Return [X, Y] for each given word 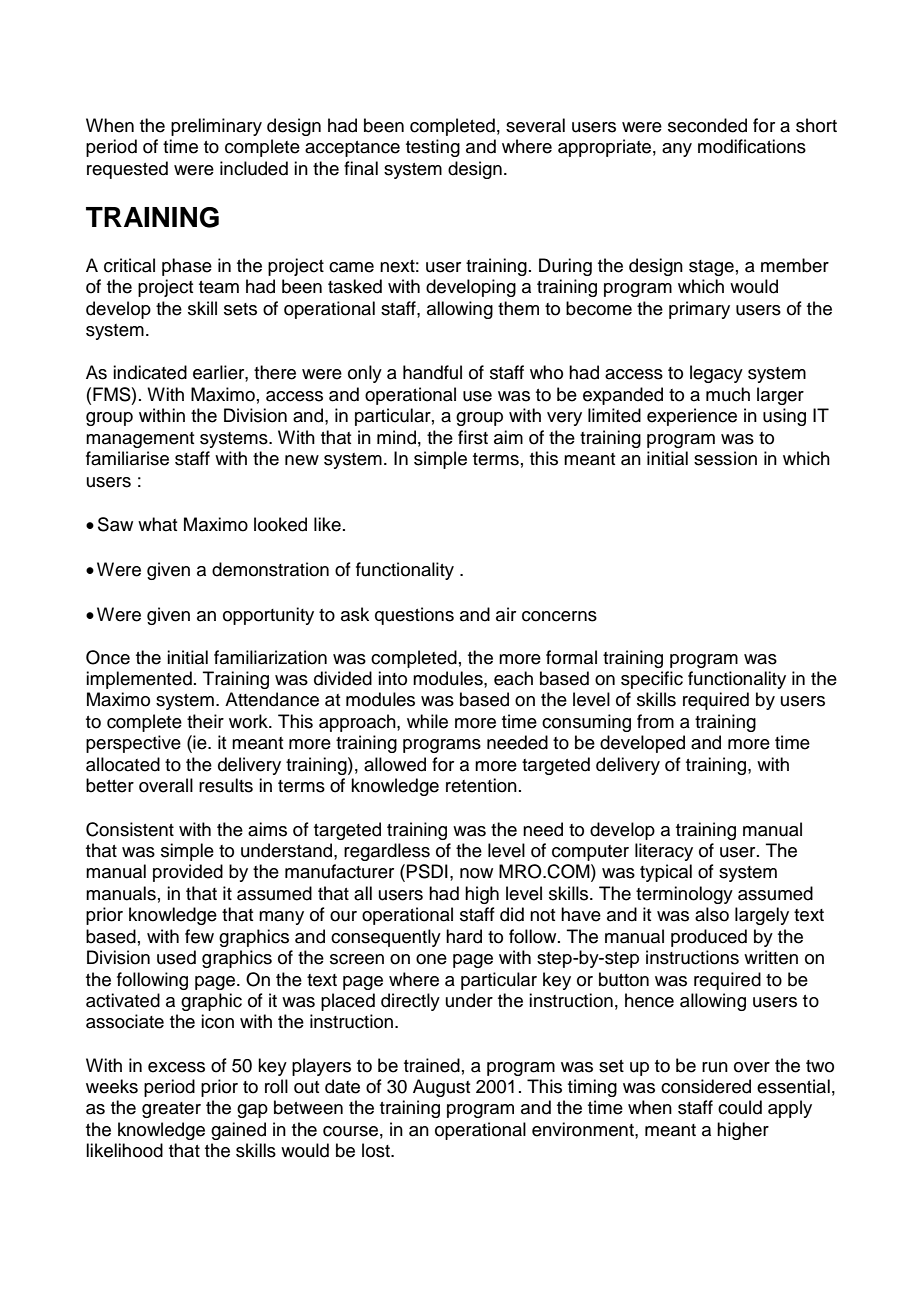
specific [652, 680]
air [506, 614]
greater [171, 1110]
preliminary [216, 127]
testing [433, 148]
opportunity [268, 616]
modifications [752, 146]
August [441, 1088]
